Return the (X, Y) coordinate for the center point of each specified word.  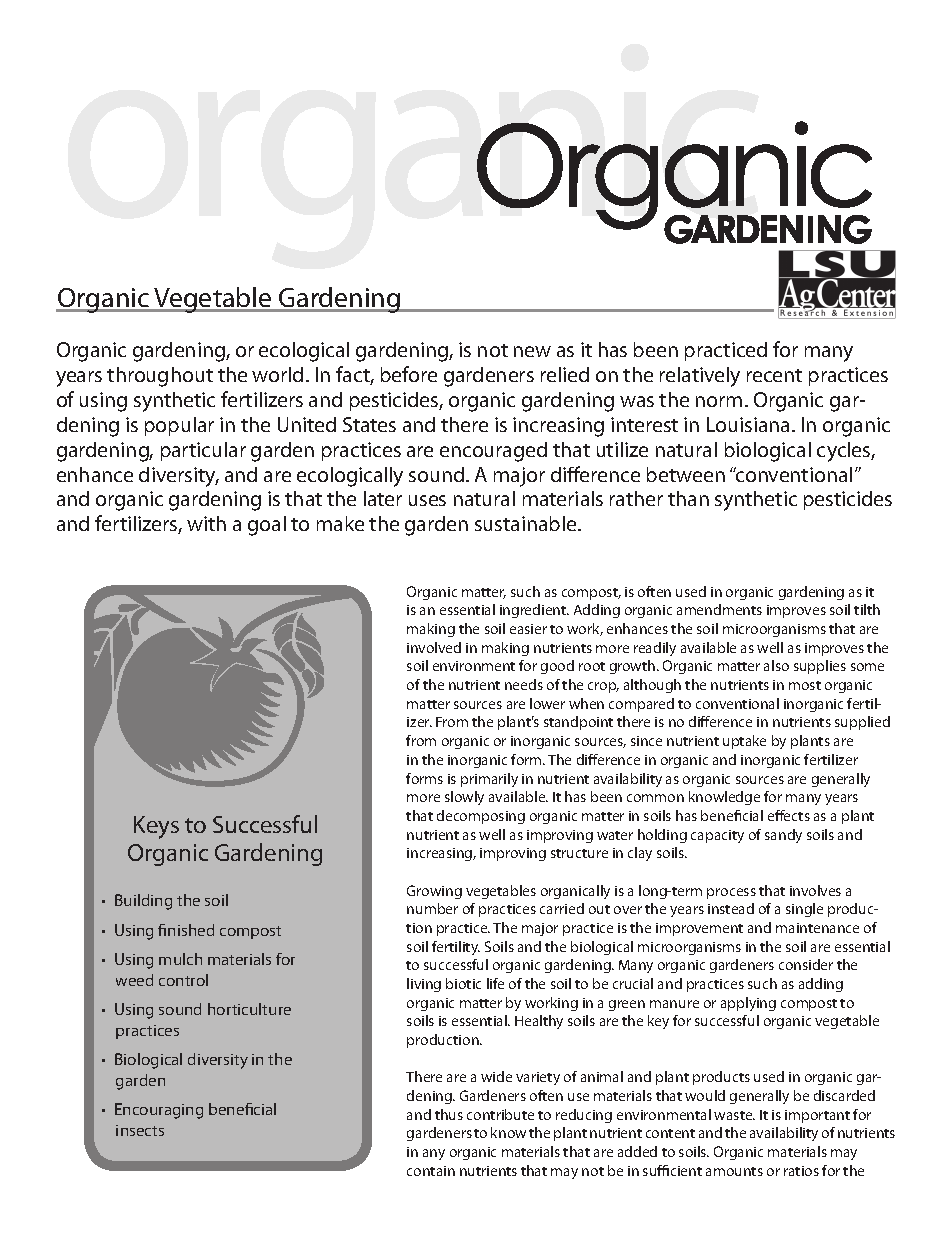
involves (815, 890)
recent (774, 375)
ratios (801, 1171)
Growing (434, 892)
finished (186, 930)
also (776, 665)
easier (528, 629)
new (532, 351)
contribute (500, 1114)
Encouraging (159, 1111)
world (277, 374)
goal (267, 526)
